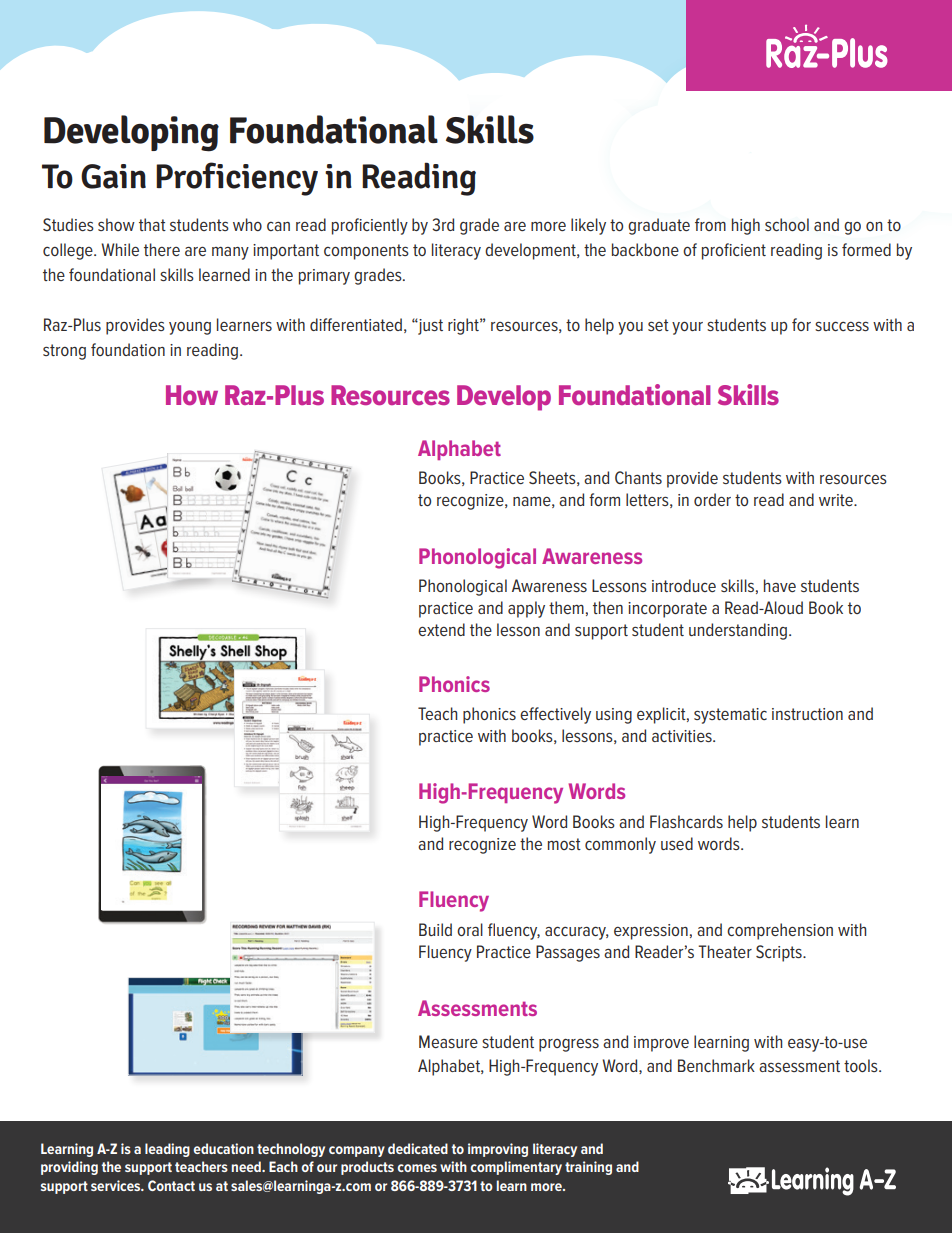  Describe the element at coordinates (167, 1150) in the image. I see `leading` at that location.
